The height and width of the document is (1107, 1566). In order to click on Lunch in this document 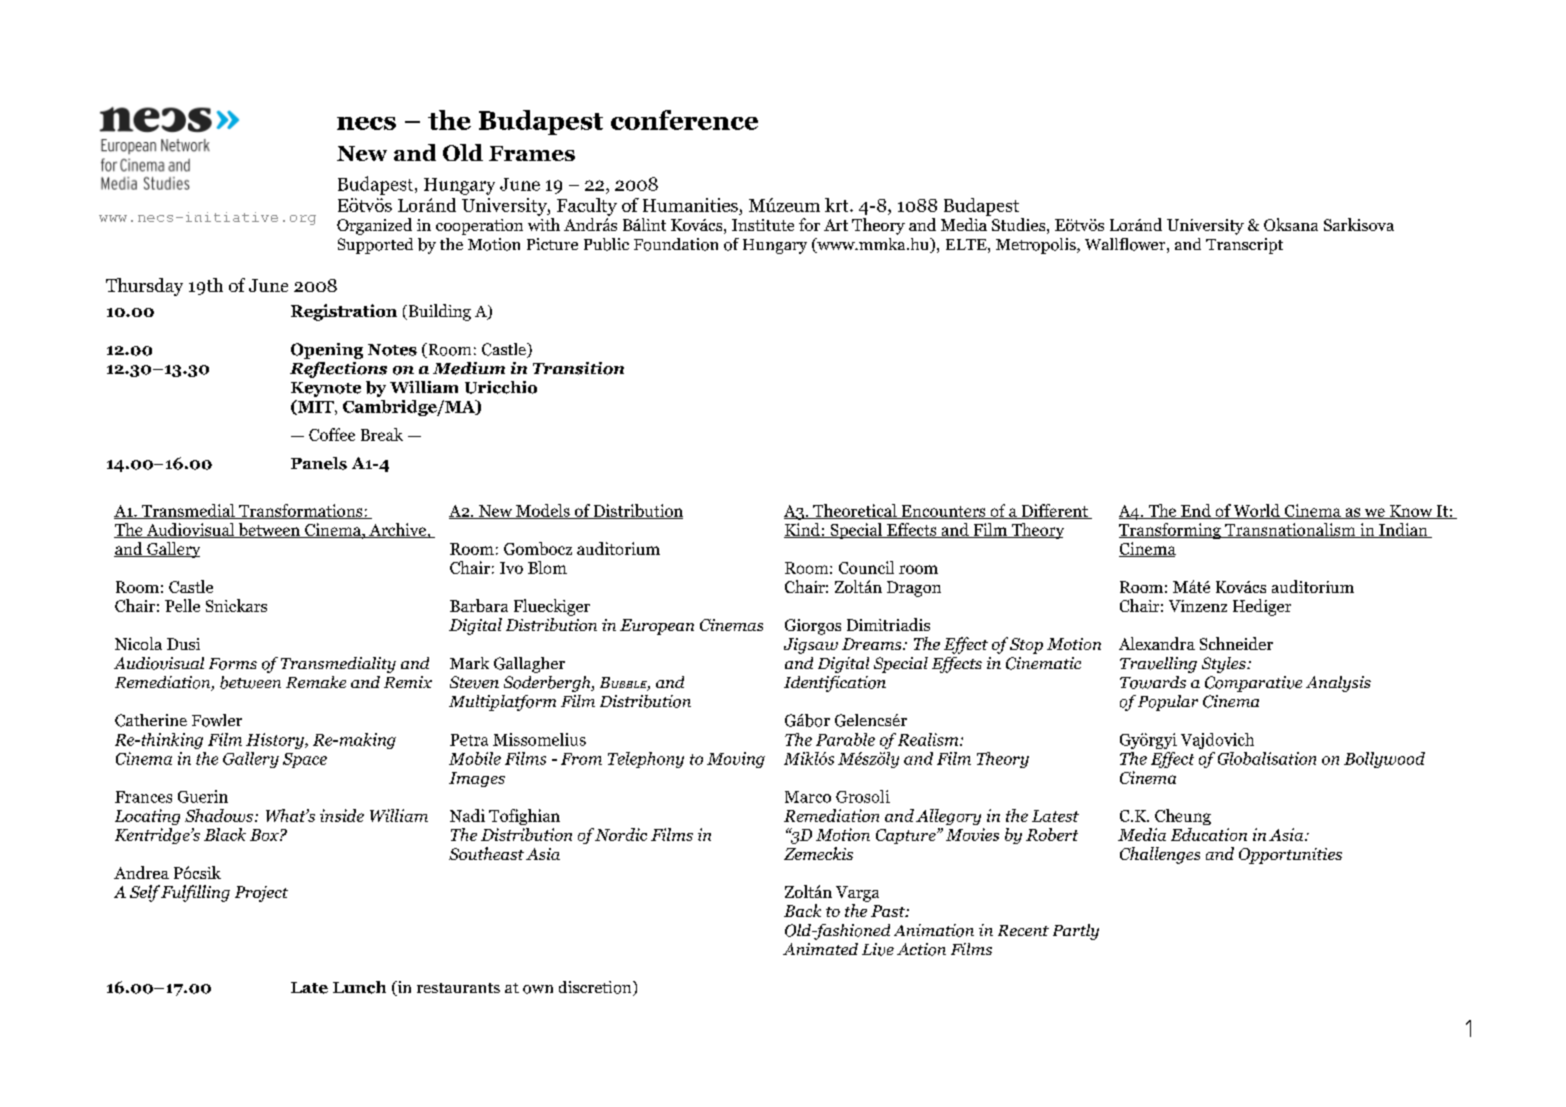, I will do `click(359, 987)`.
